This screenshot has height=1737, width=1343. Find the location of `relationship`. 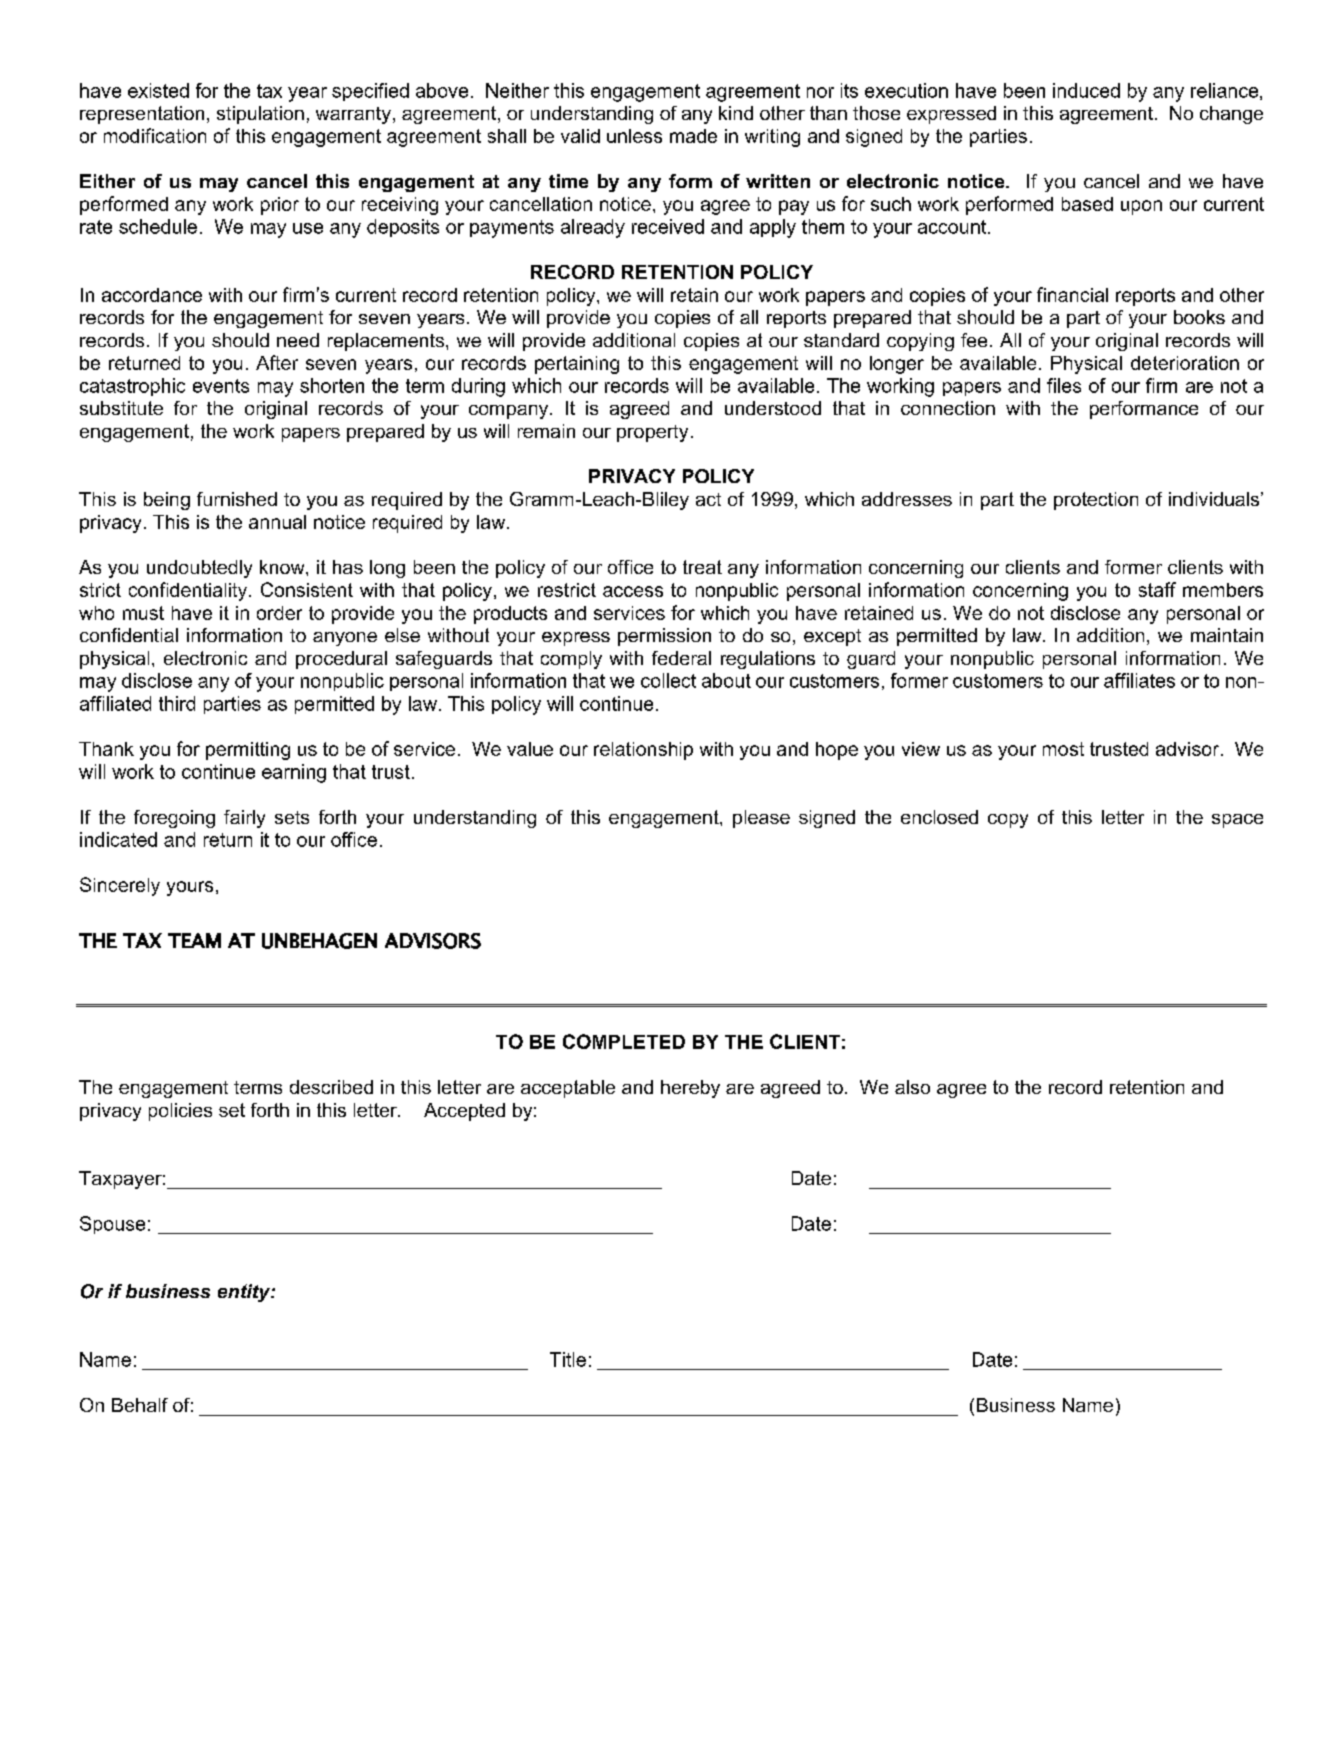

relationship is located at coordinates (643, 751).
